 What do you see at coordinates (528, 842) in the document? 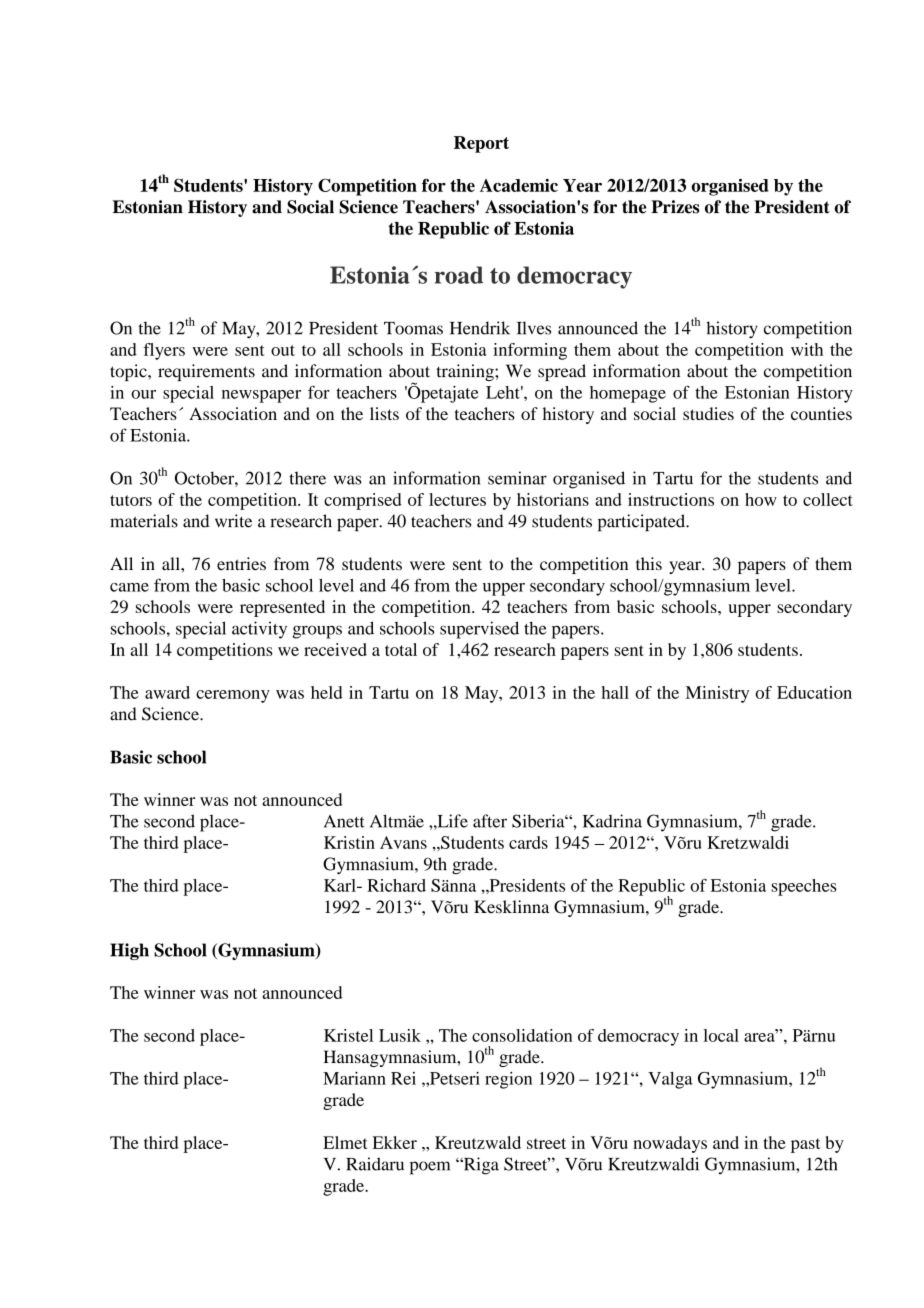
I see `cards` at bounding box center [528, 842].
